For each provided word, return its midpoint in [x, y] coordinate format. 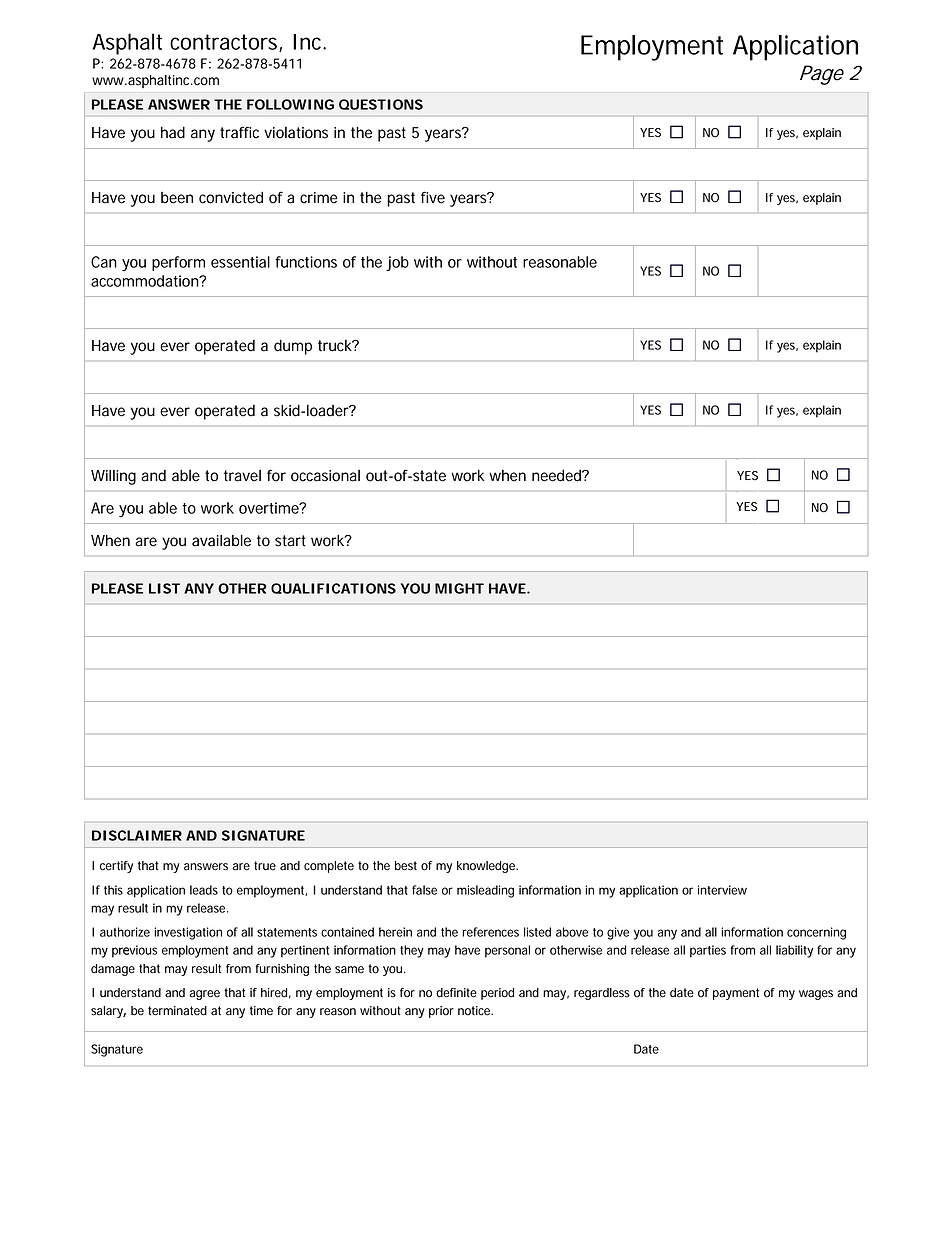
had [173, 132]
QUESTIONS [381, 104]
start [290, 541]
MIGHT [459, 588]
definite [456, 993]
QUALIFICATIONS [333, 588]
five [433, 197]
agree [204, 995]
